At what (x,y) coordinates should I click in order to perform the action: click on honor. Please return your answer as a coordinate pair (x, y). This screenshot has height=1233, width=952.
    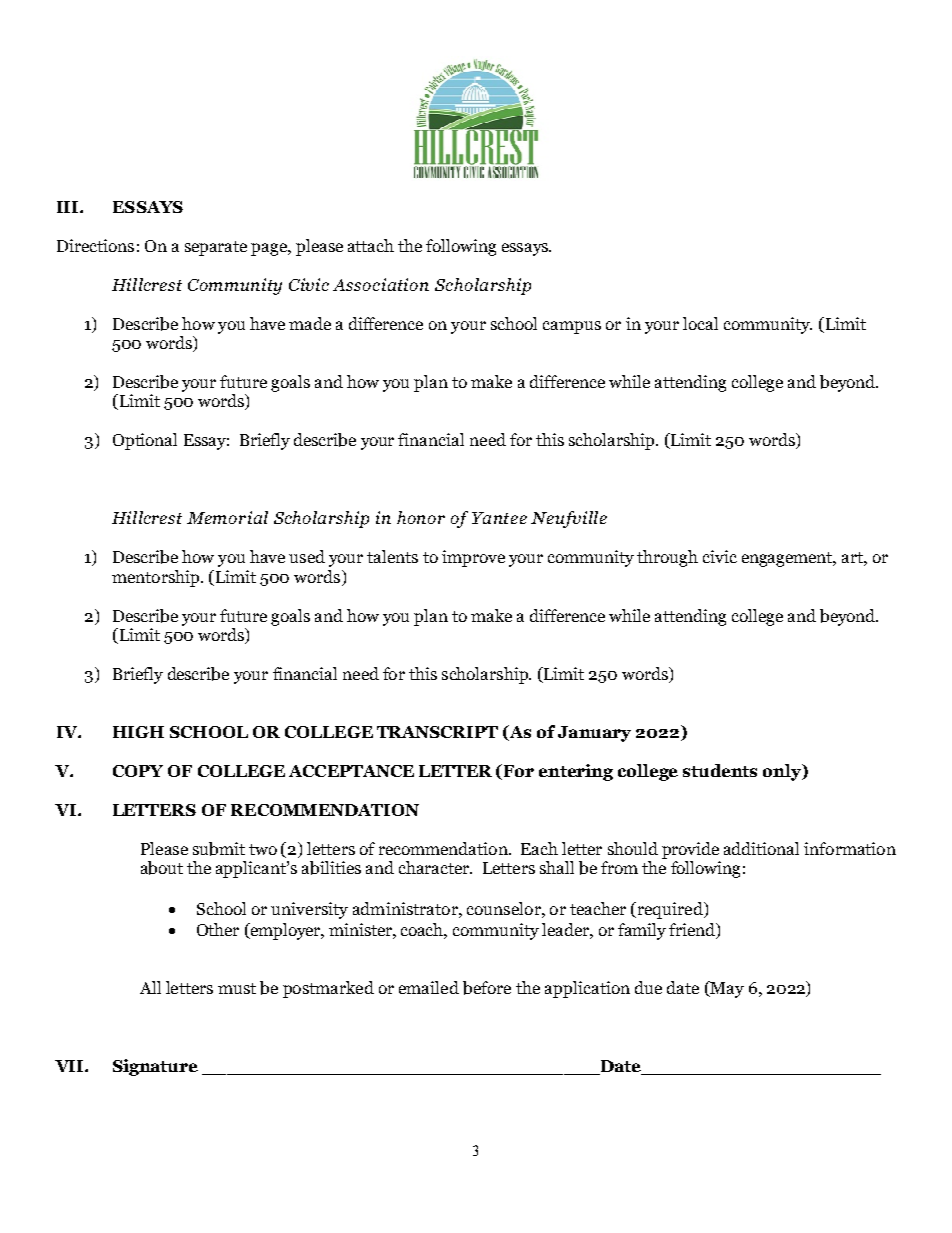
    Looking at the image, I should click on (421, 517).
